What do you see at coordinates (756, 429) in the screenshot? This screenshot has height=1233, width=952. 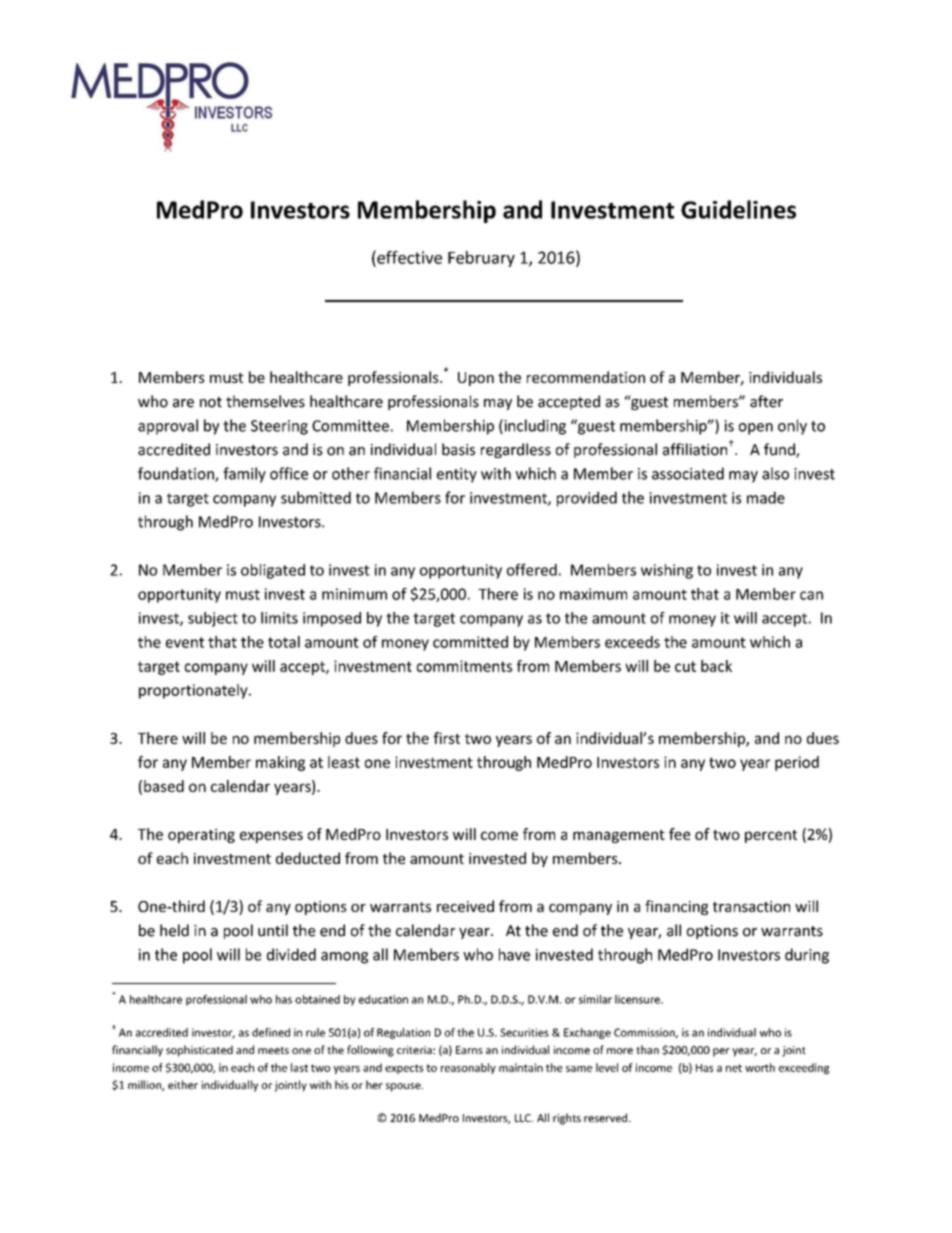 I see `open` at bounding box center [756, 429].
